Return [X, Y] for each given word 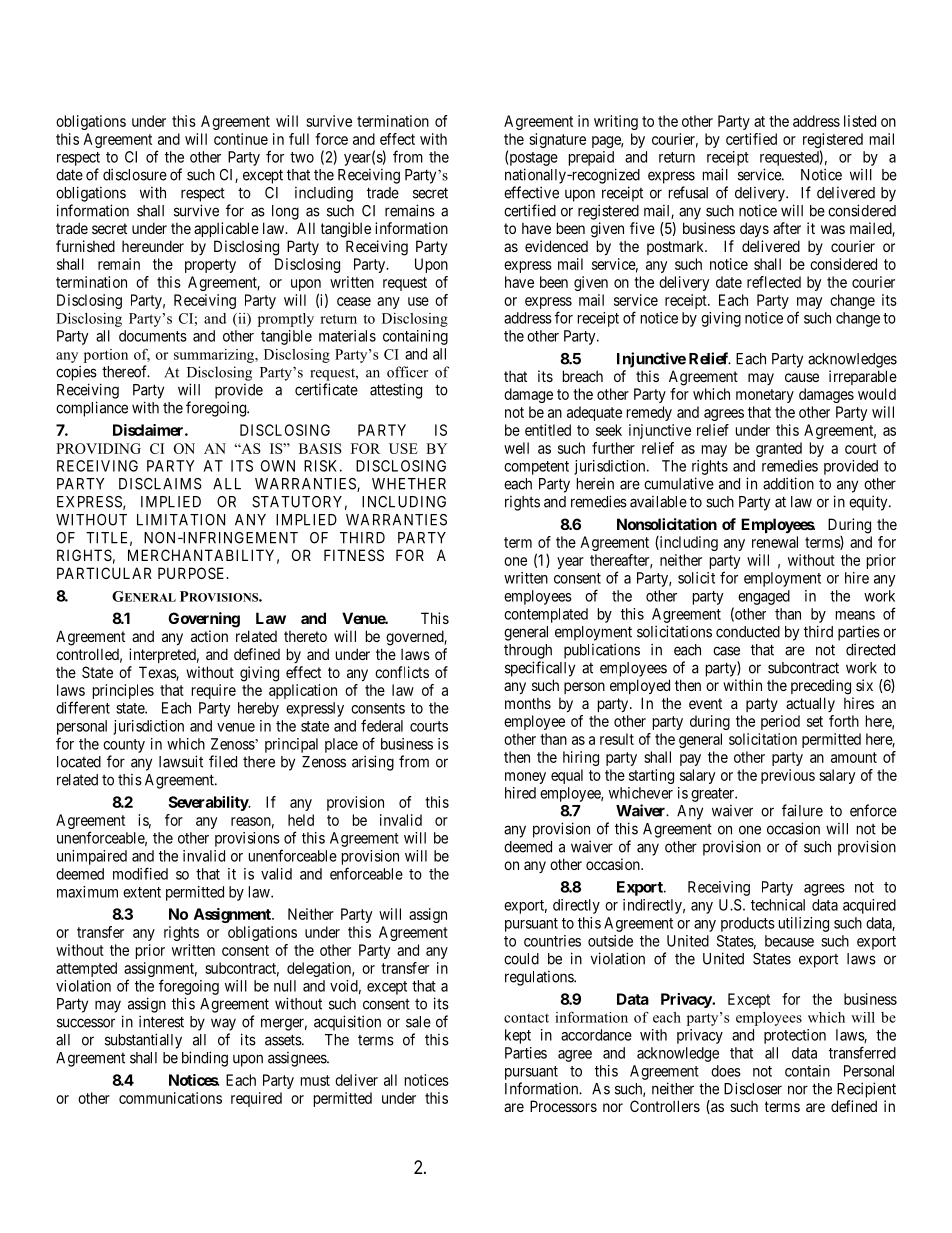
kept [518, 1036]
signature [557, 140]
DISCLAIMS [160, 484]
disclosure [135, 174]
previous [788, 776]
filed [223, 761]
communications [170, 1098]
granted [779, 449]
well [516, 448]
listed [860, 121]
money [525, 778]
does [726, 1071]
